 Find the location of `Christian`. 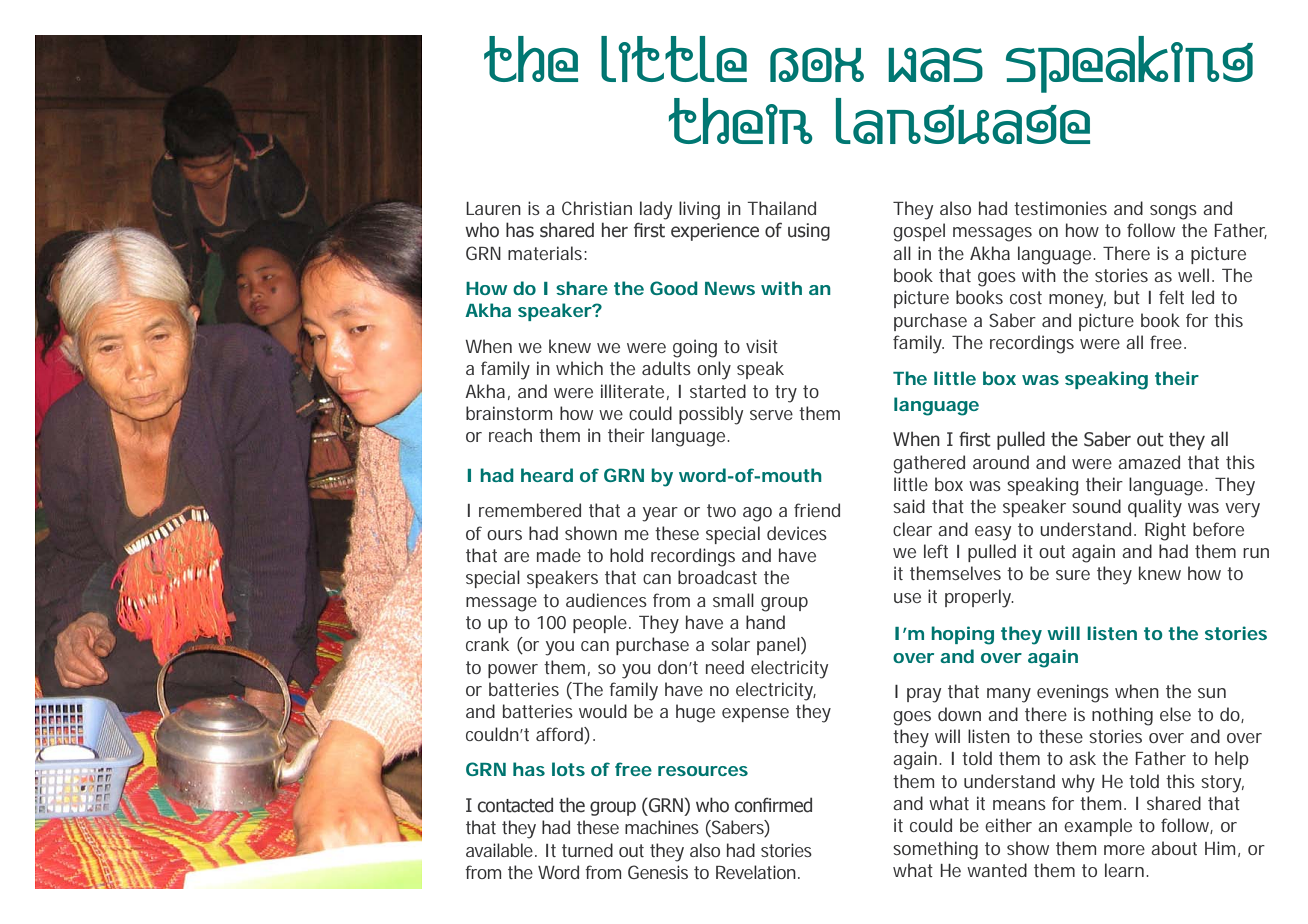

Christian is located at coordinates (597, 208).
